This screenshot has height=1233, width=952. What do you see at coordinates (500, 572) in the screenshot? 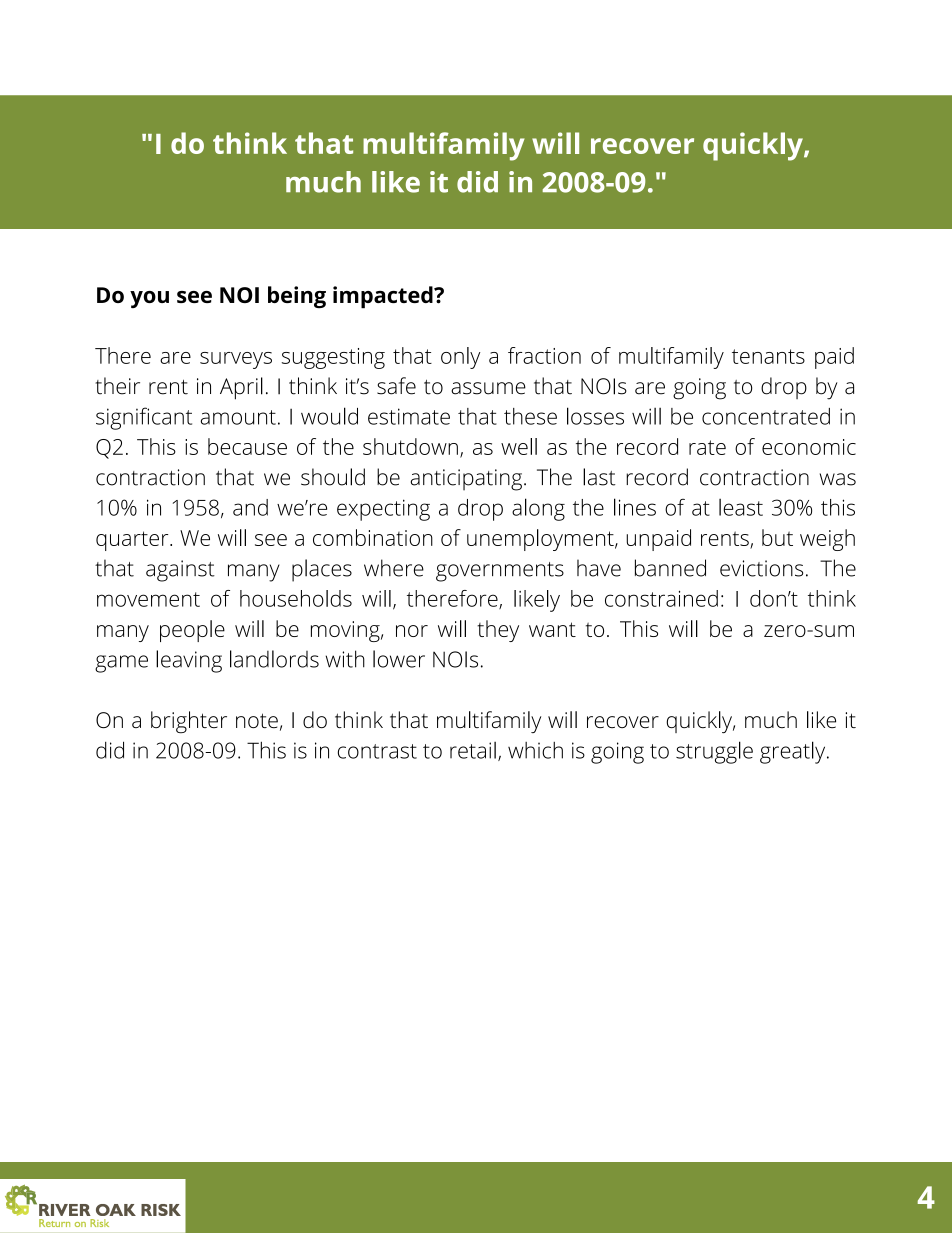
I see `governments` at bounding box center [500, 572].
